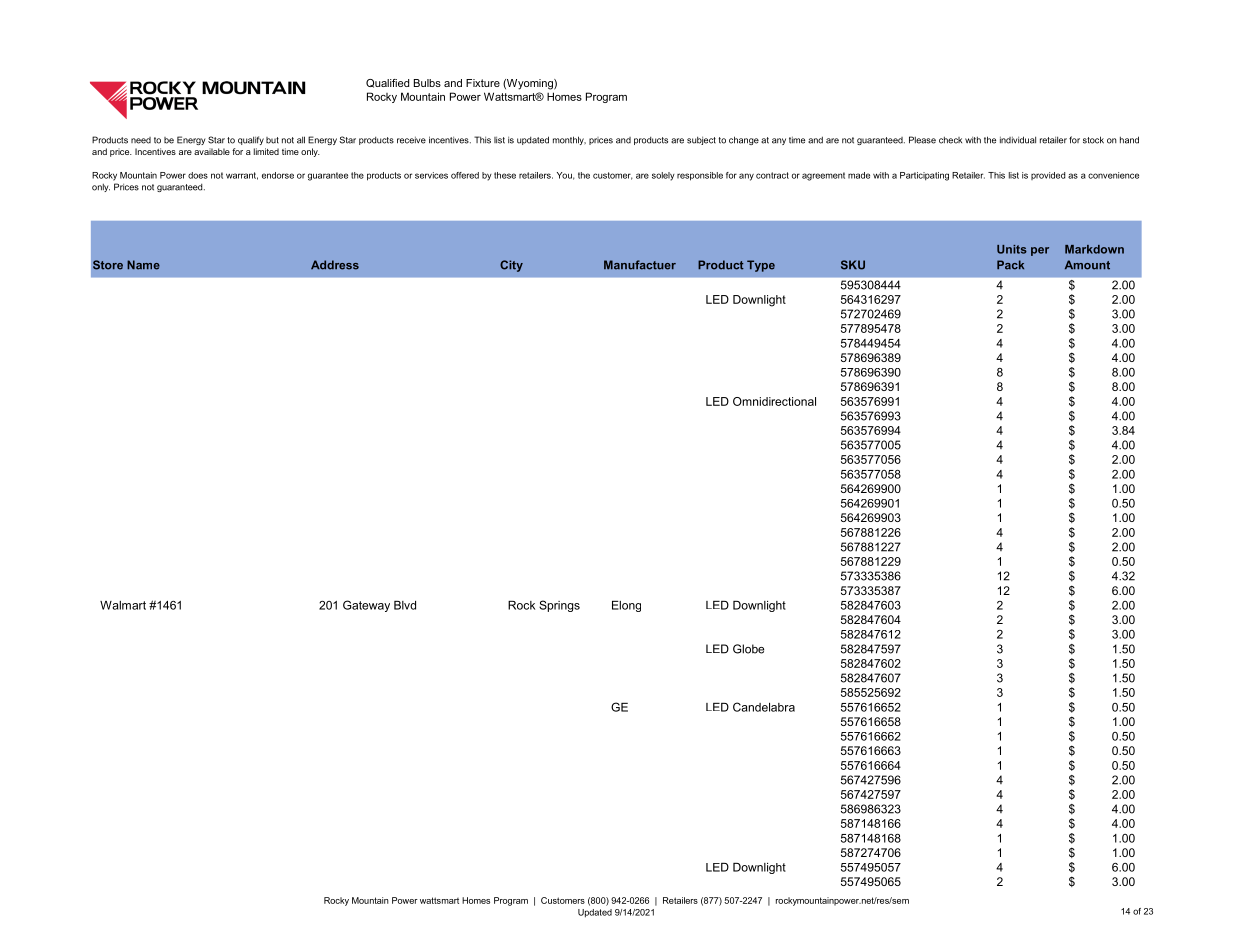 The height and width of the image is (952, 1233). What do you see at coordinates (569, 140) in the image?
I see `monthly` at bounding box center [569, 140].
